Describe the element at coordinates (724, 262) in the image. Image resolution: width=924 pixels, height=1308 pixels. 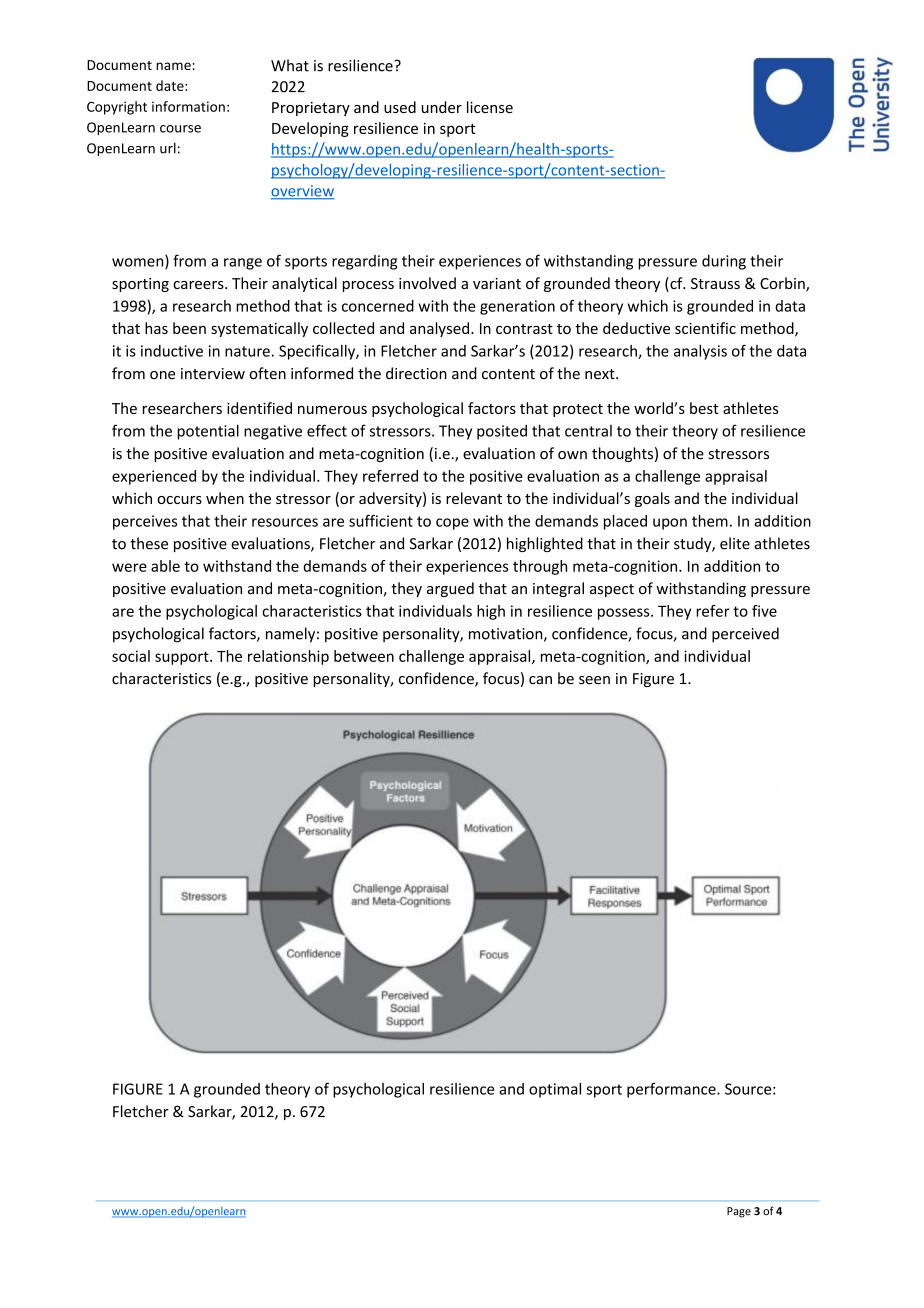
I see `during` at that location.
